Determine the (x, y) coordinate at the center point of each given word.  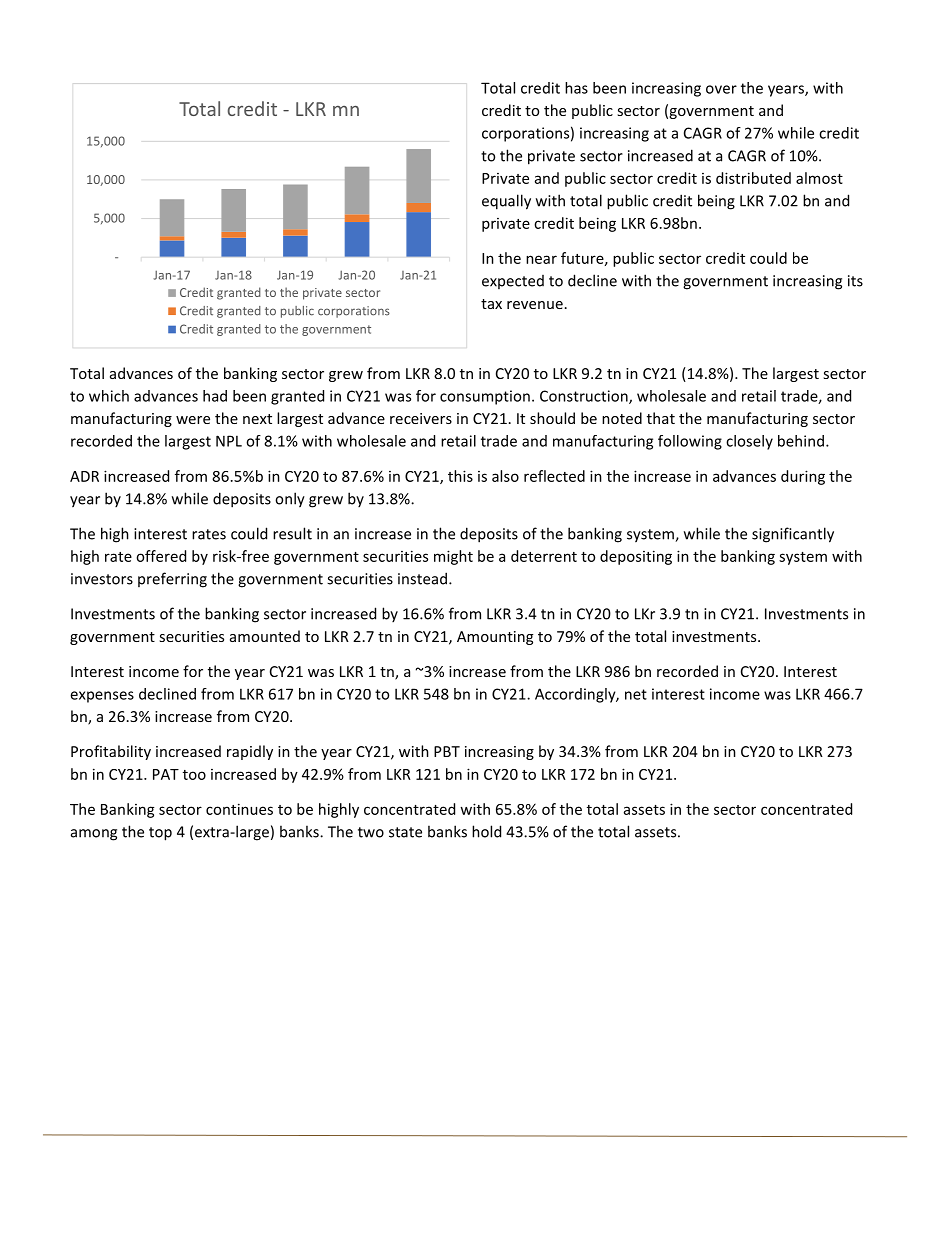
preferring (172, 580)
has (576, 88)
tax (491, 304)
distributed (753, 178)
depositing (636, 557)
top (160, 834)
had (215, 396)
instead (422, 578)
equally (506, 202)
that (661, 418)
